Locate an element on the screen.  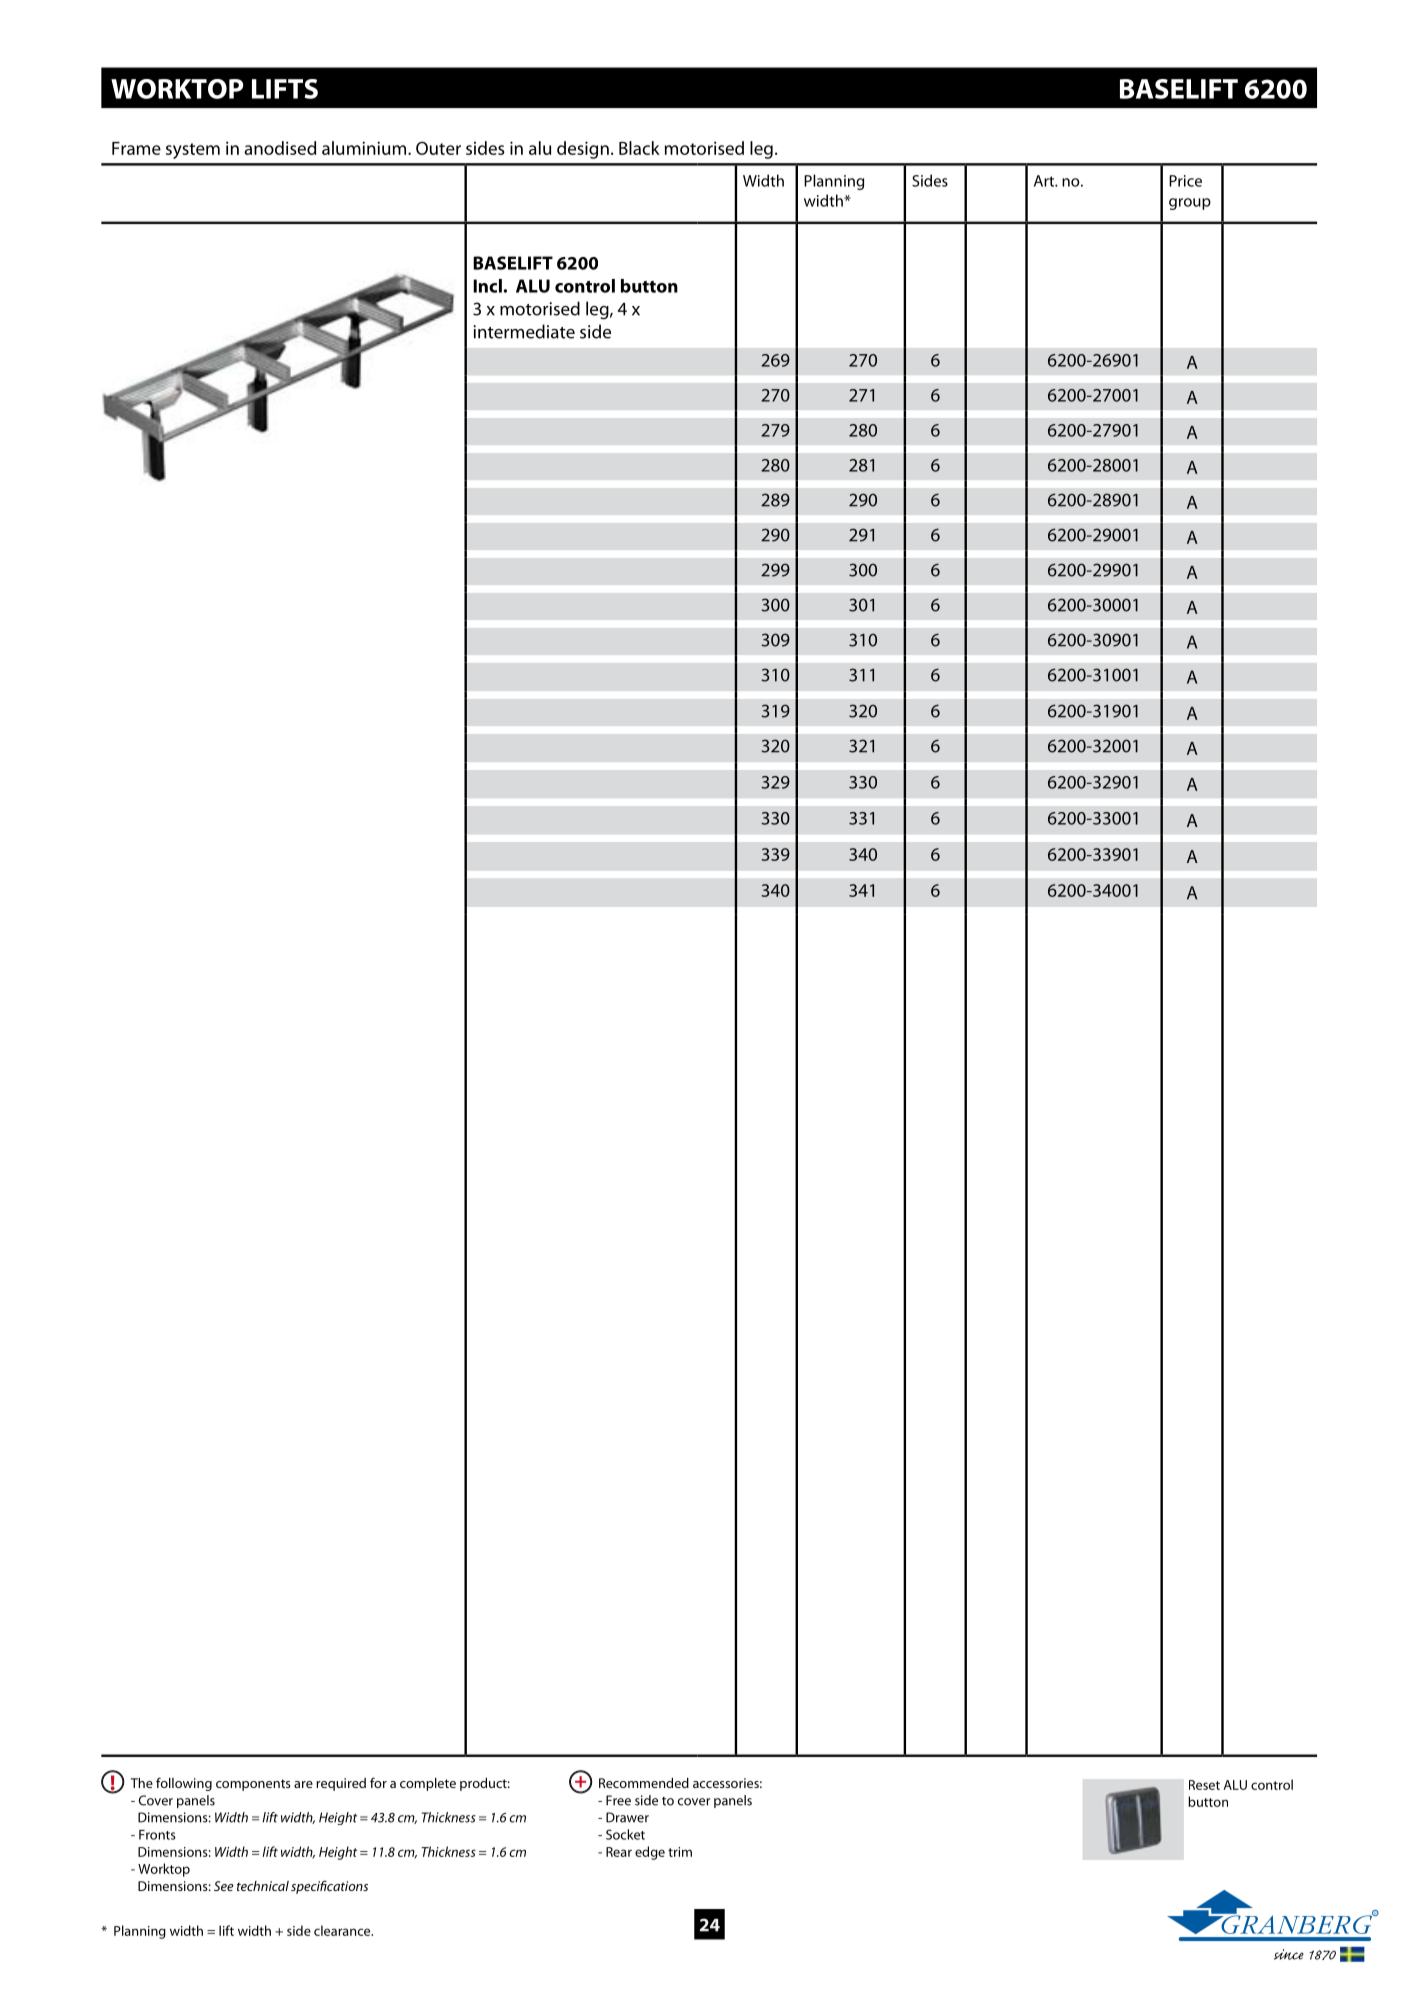
Recommended is located at coordinates (644, 1783).
